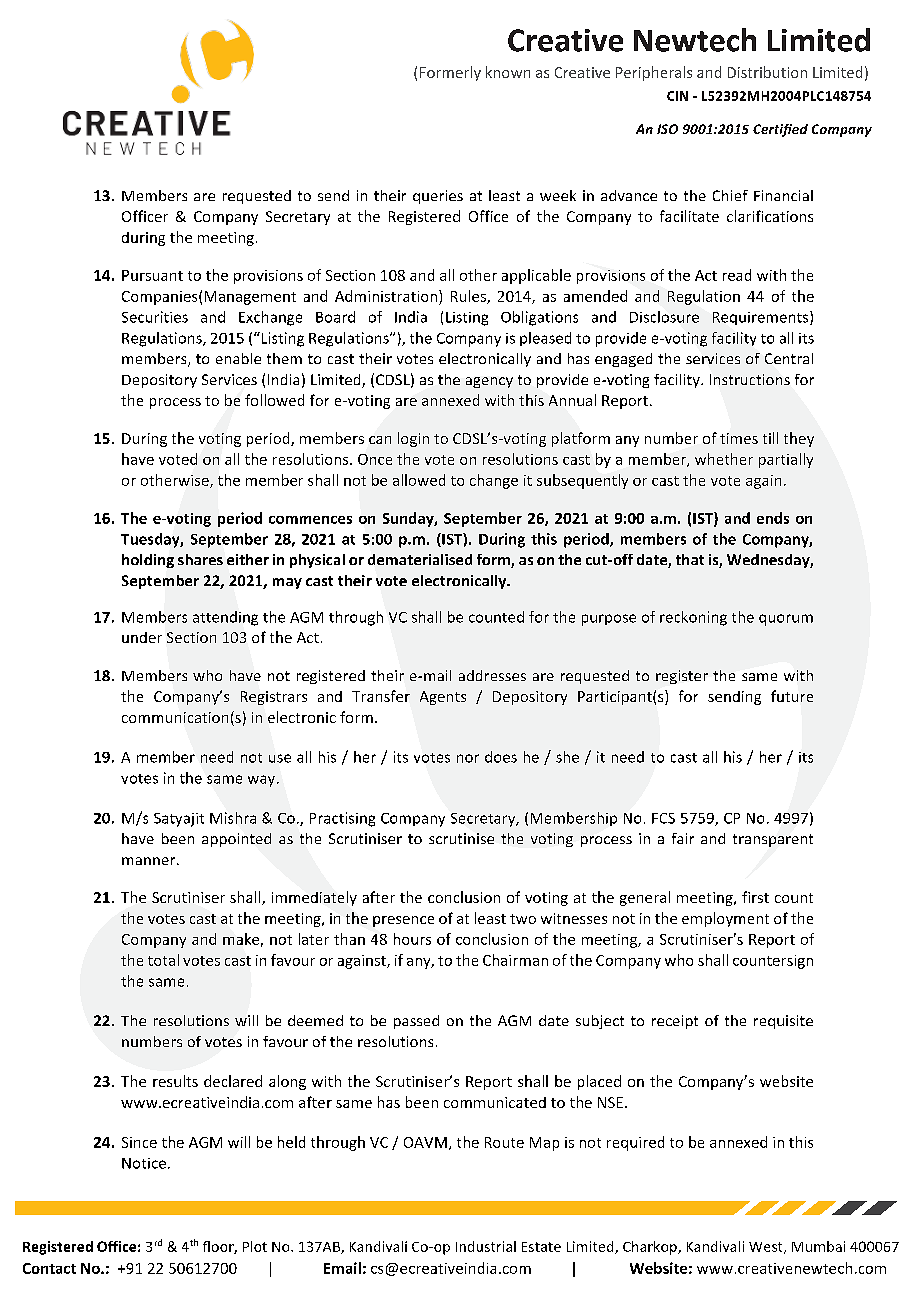 The height and width of the screenshot is (1308, 924). Describe the element at coordinates (144, 1163) in the screenshot. I see `Notice` at that location.
